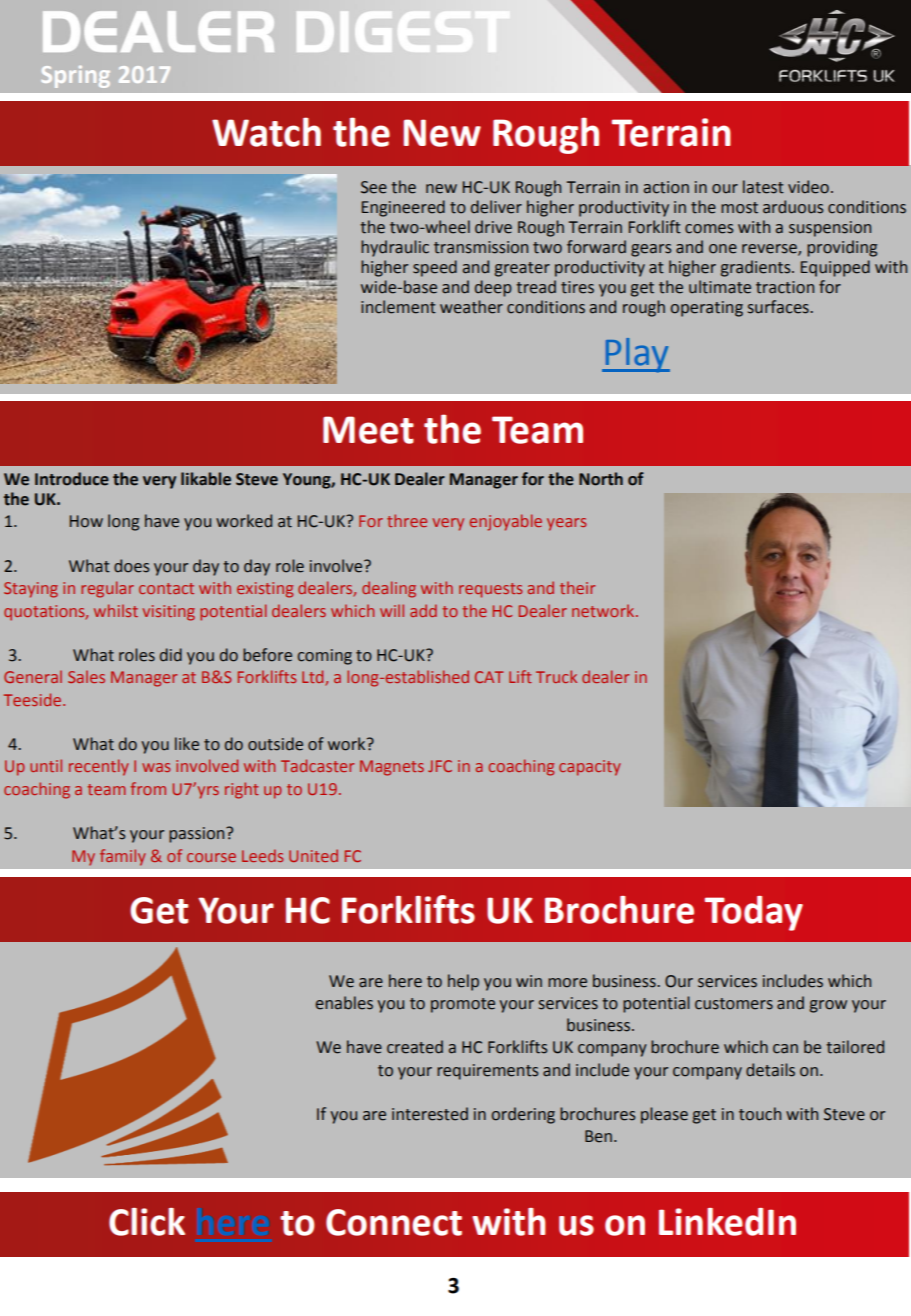 The width and height of the screenshot is (911, 1316). What do you see at coordinates (407, 520) in the screenshot?
I see `three` at bounding box center [407, 520].
